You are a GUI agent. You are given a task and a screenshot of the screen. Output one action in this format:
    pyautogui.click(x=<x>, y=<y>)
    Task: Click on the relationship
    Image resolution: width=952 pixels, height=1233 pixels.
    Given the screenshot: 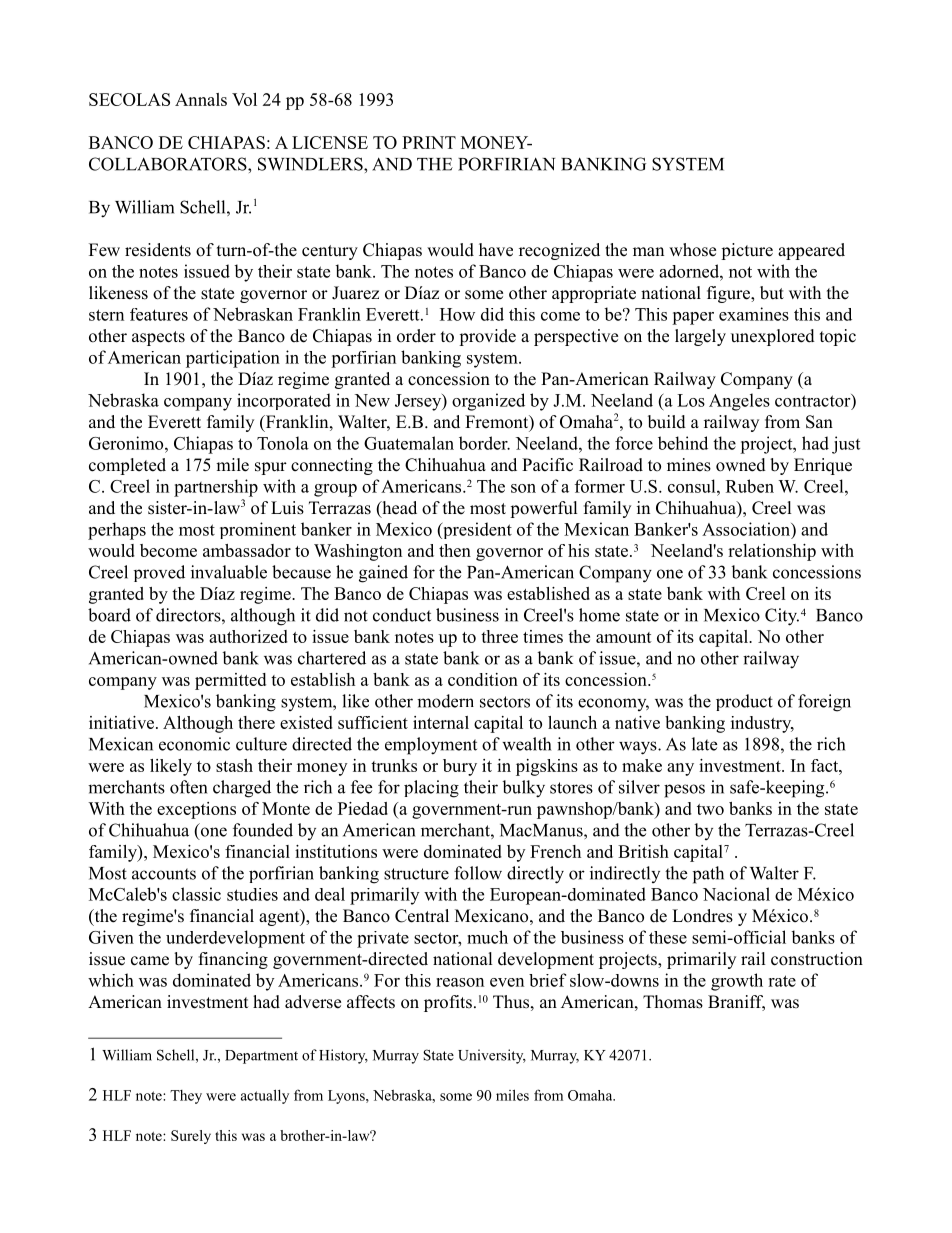 What is the action you would take?
    pyautogui.click(x=772, y=552)
